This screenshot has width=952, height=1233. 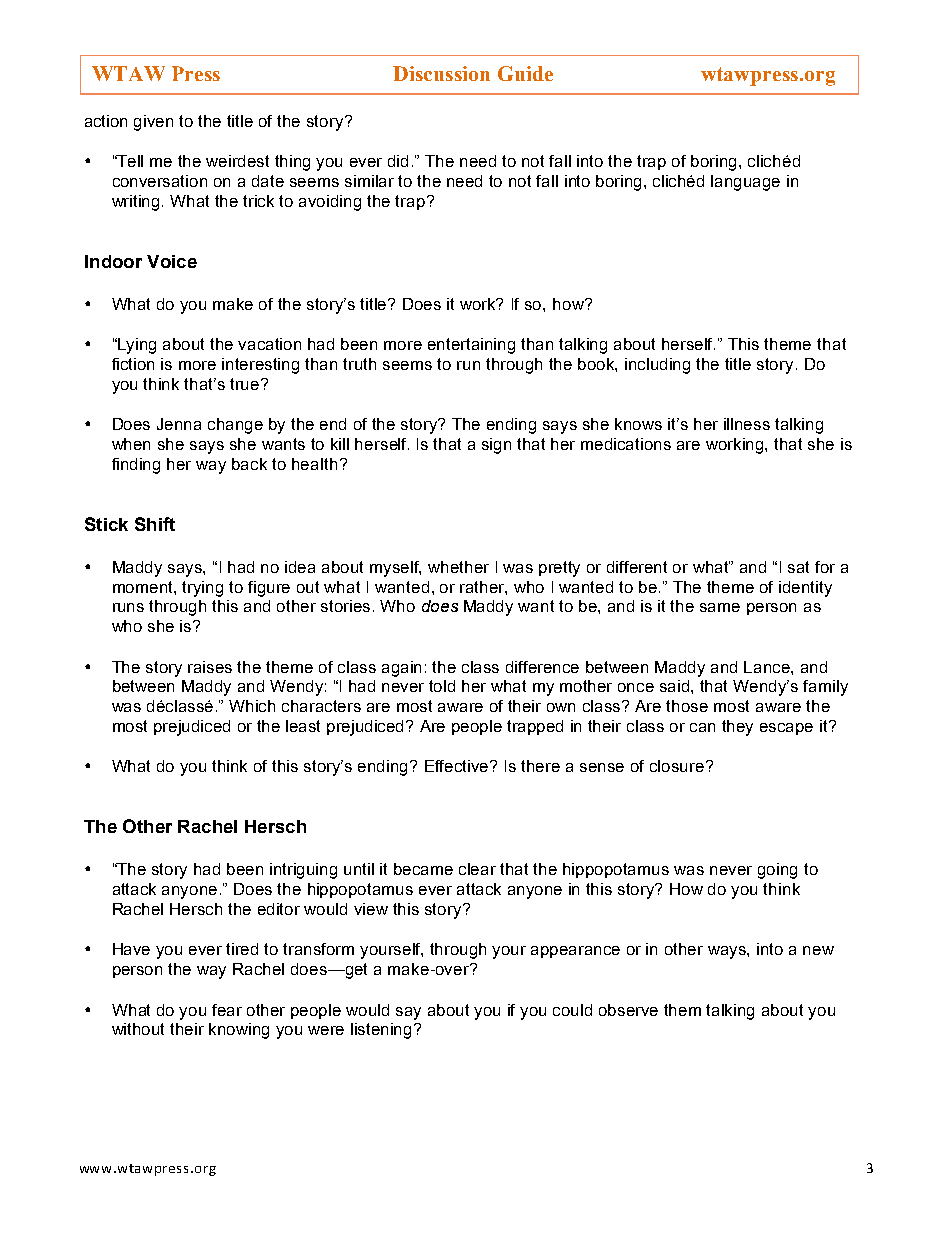 What do you see at coordinates (227, 1010) in the screenshot?
I see `fear` at bounding box center [227, 1010].
